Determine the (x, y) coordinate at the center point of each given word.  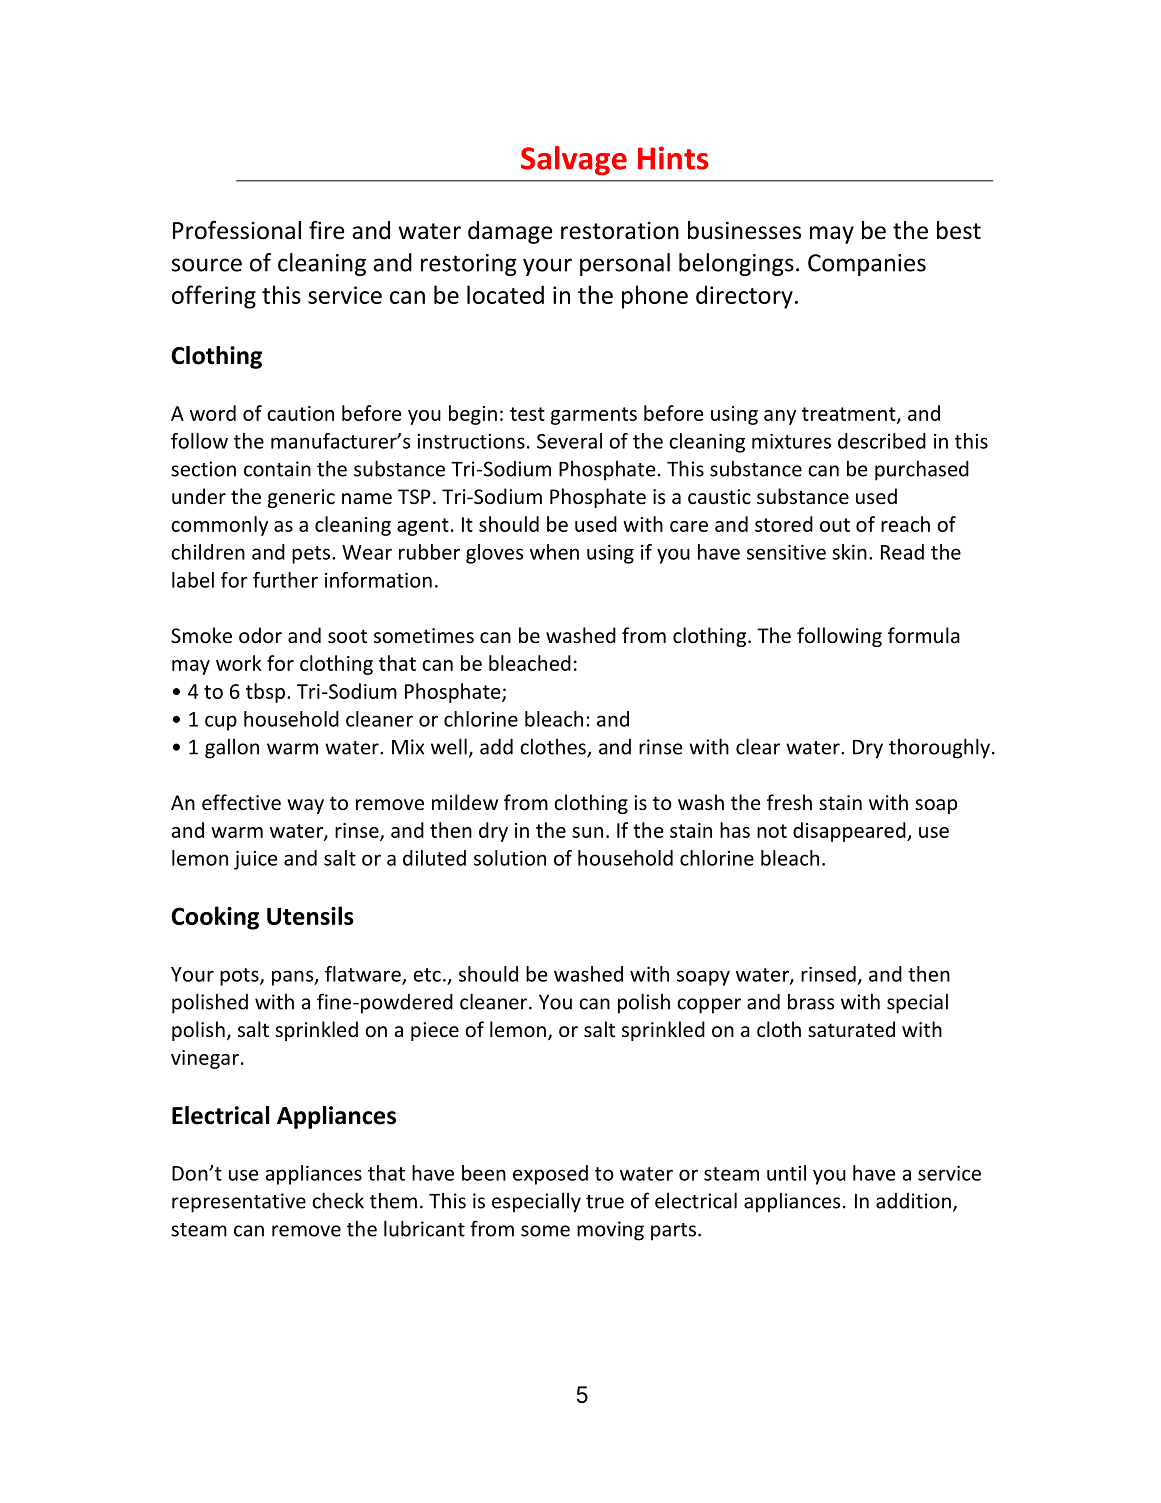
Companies (867, 265)
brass (811, 1002)
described (882, 441)
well (449, 746)
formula (924, 635)
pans (294, 978)
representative (239, 1203)
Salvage (574, 161)
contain (277, 469)
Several (569, 441)
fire (327, 230)
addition (913, 1201)
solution (510, 858)
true (605, 1202)
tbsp (265, 693)
